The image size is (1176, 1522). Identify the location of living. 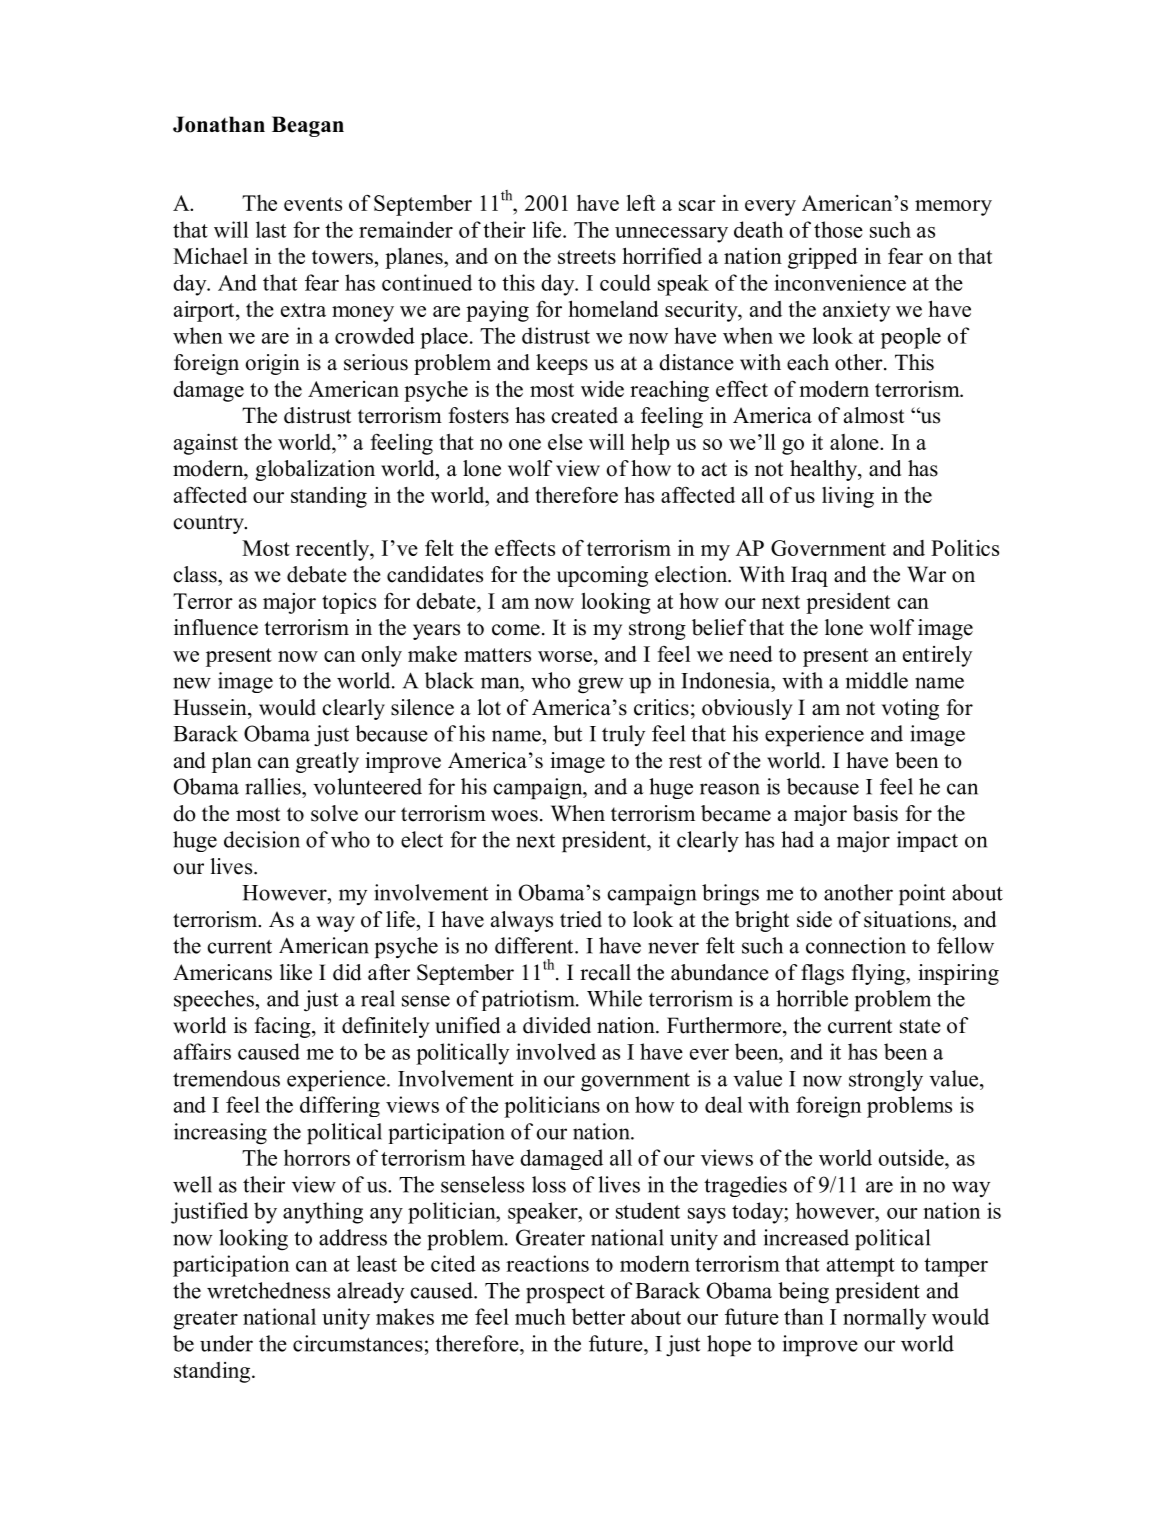
(848, 497).
